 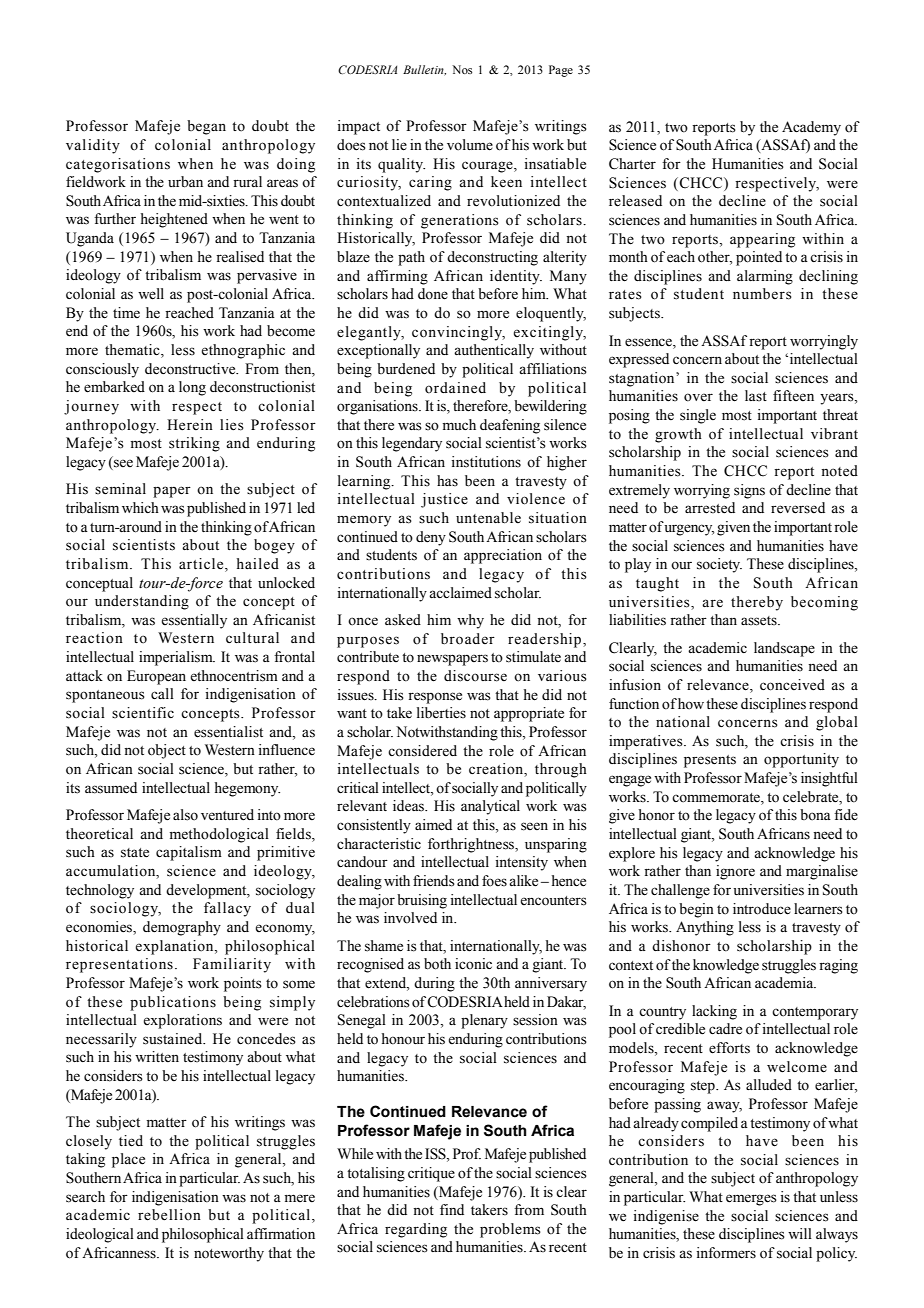 What do you see at coordinates (206, 127) in the screenshot?
I see `began` at bounding box center [206, 127].
